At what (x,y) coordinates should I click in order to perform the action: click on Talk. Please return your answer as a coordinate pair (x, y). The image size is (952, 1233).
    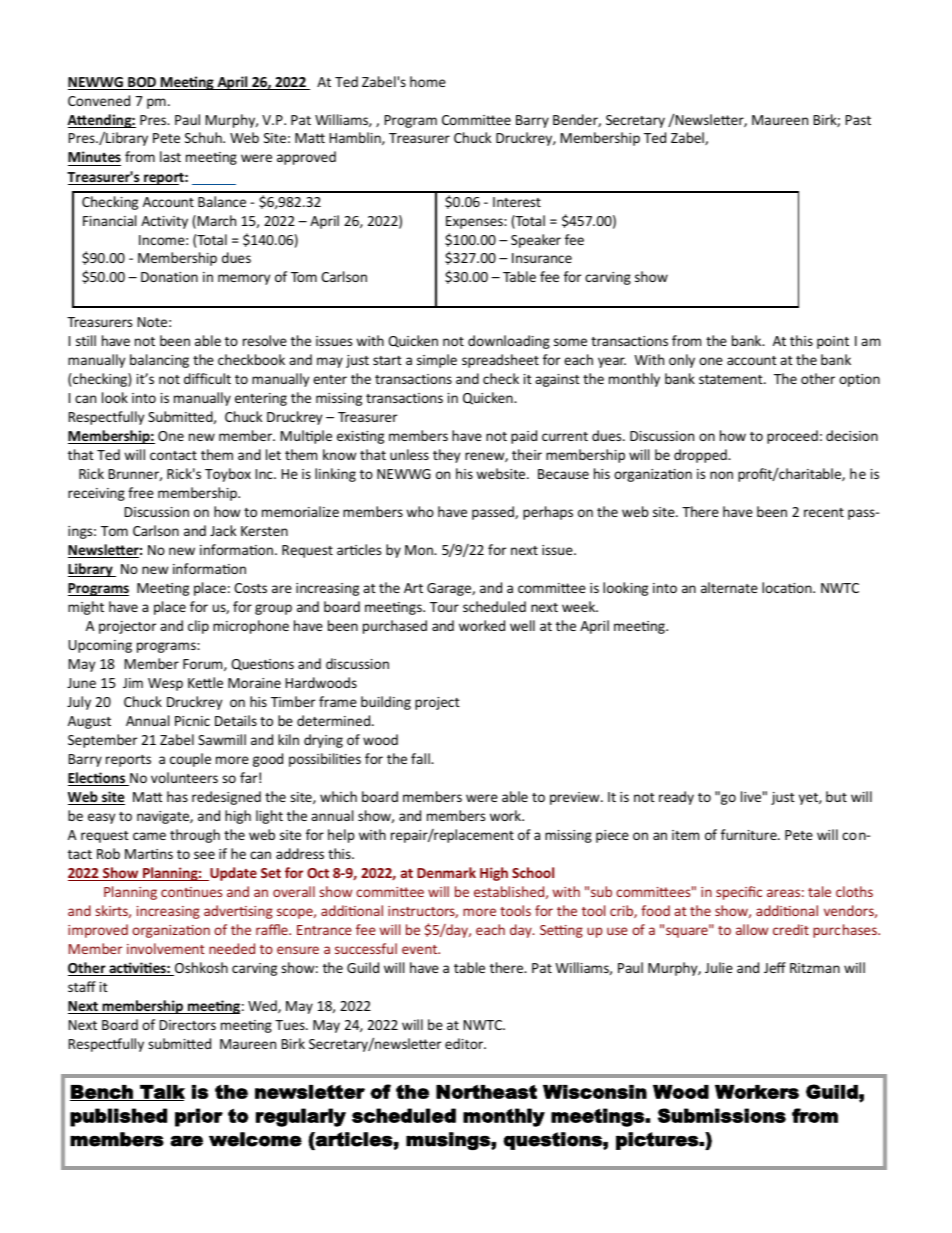
    Looking at the image, I should click on (161, 1093).
